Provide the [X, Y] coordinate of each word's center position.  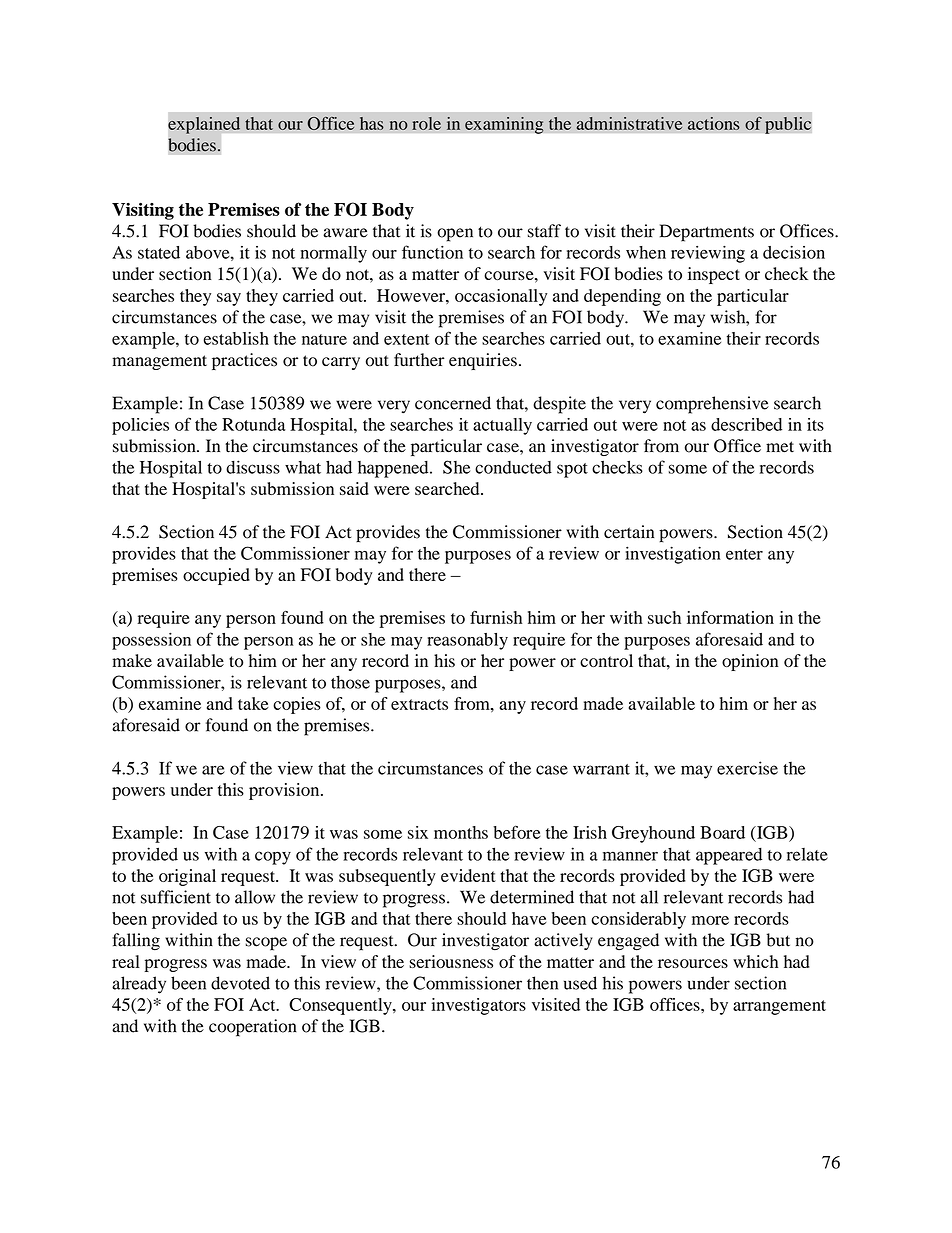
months [461, 832]
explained [204, 125]
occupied [216, 576]
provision [285, 791]
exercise [747, 768]
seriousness [451, 961]
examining [504, 125]
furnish [496, 617]
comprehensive [712, 405]
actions [714, 123]
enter [744, 554]
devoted [240, 983]
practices [244, 361]
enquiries [483, 361]
